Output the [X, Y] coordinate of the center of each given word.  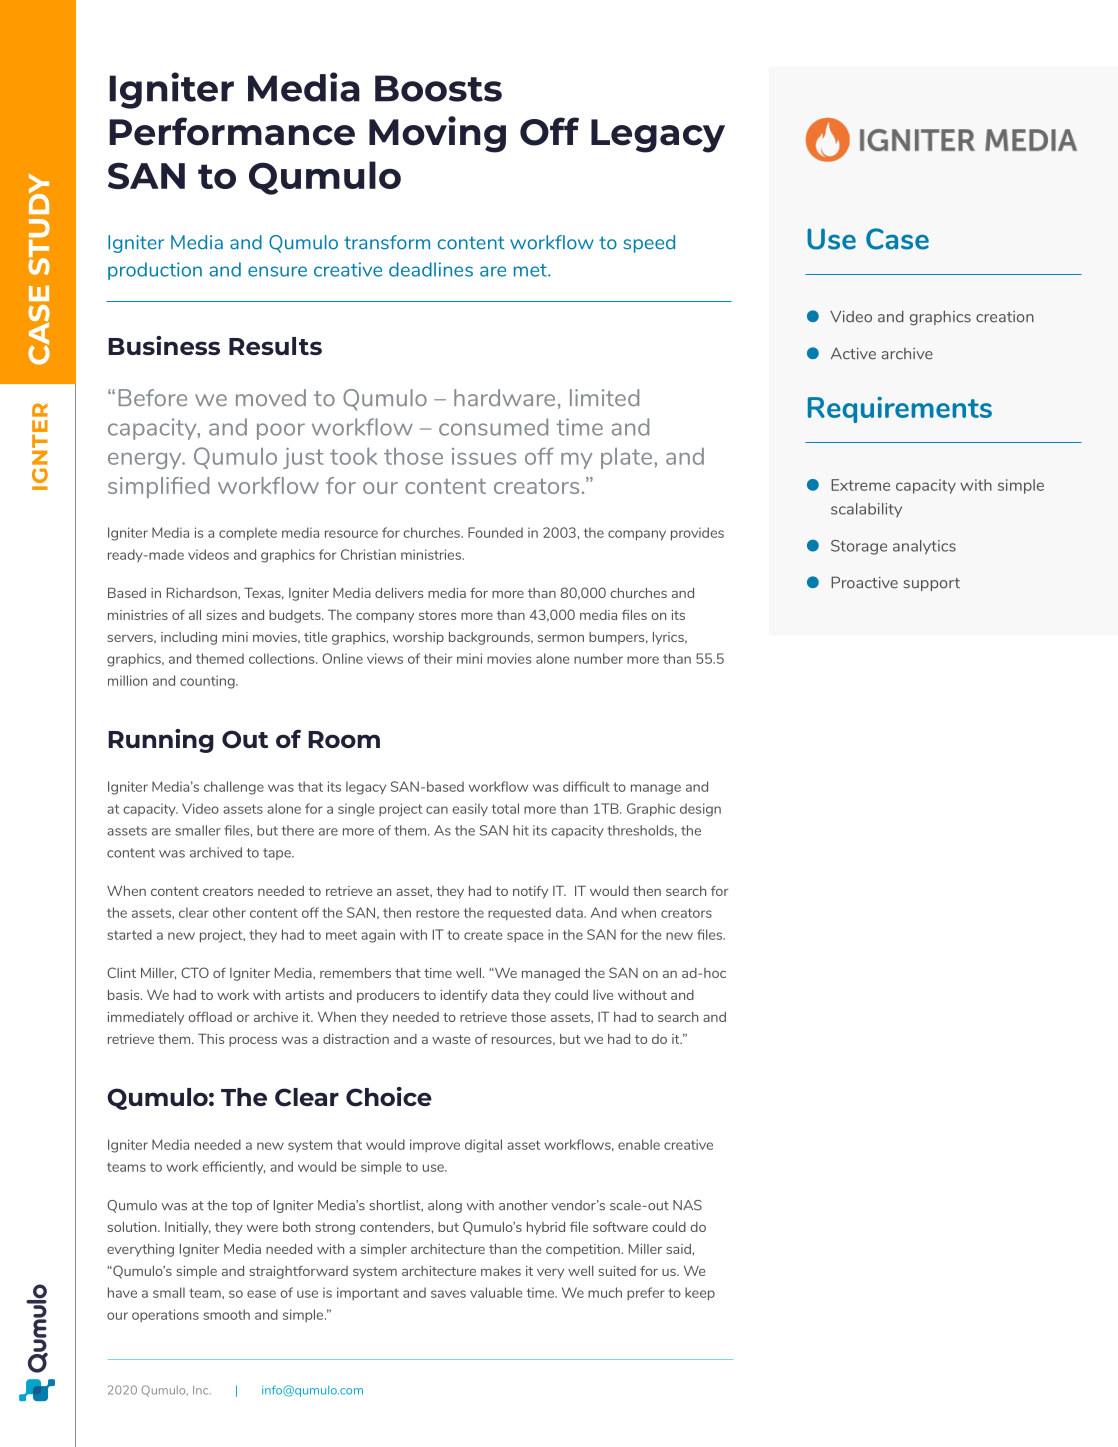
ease [261, 1294]
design [700, 810]
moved [271, 397]
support [932, 584]
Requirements [900, 410]
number [598, 658]
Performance [232, 131]
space [525, 937]
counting [208, 682]
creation [1005, 317]
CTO [195, 972]
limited [604, 397]
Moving [437, 134]
